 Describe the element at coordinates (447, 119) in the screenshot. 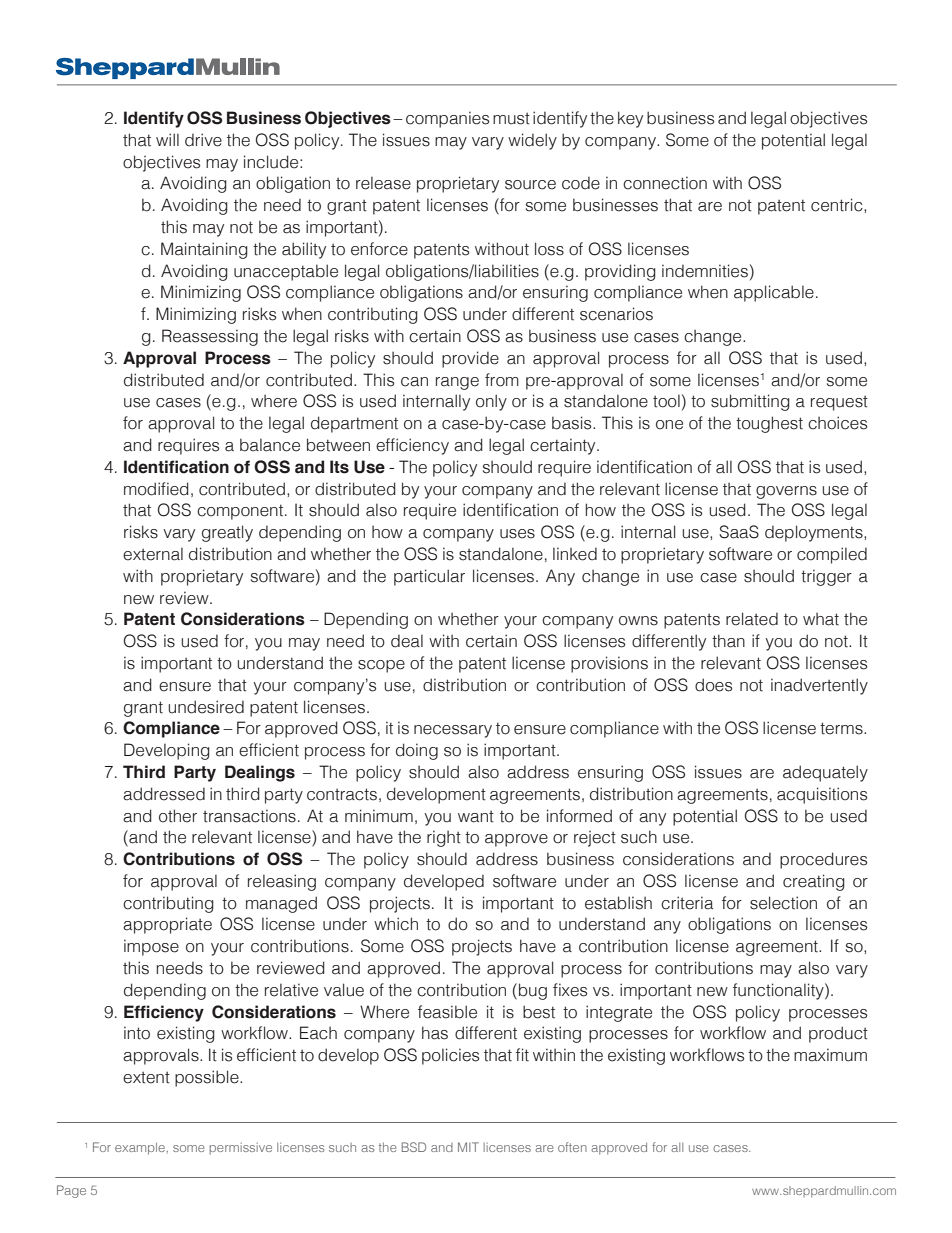

I see `companies` at that location.
